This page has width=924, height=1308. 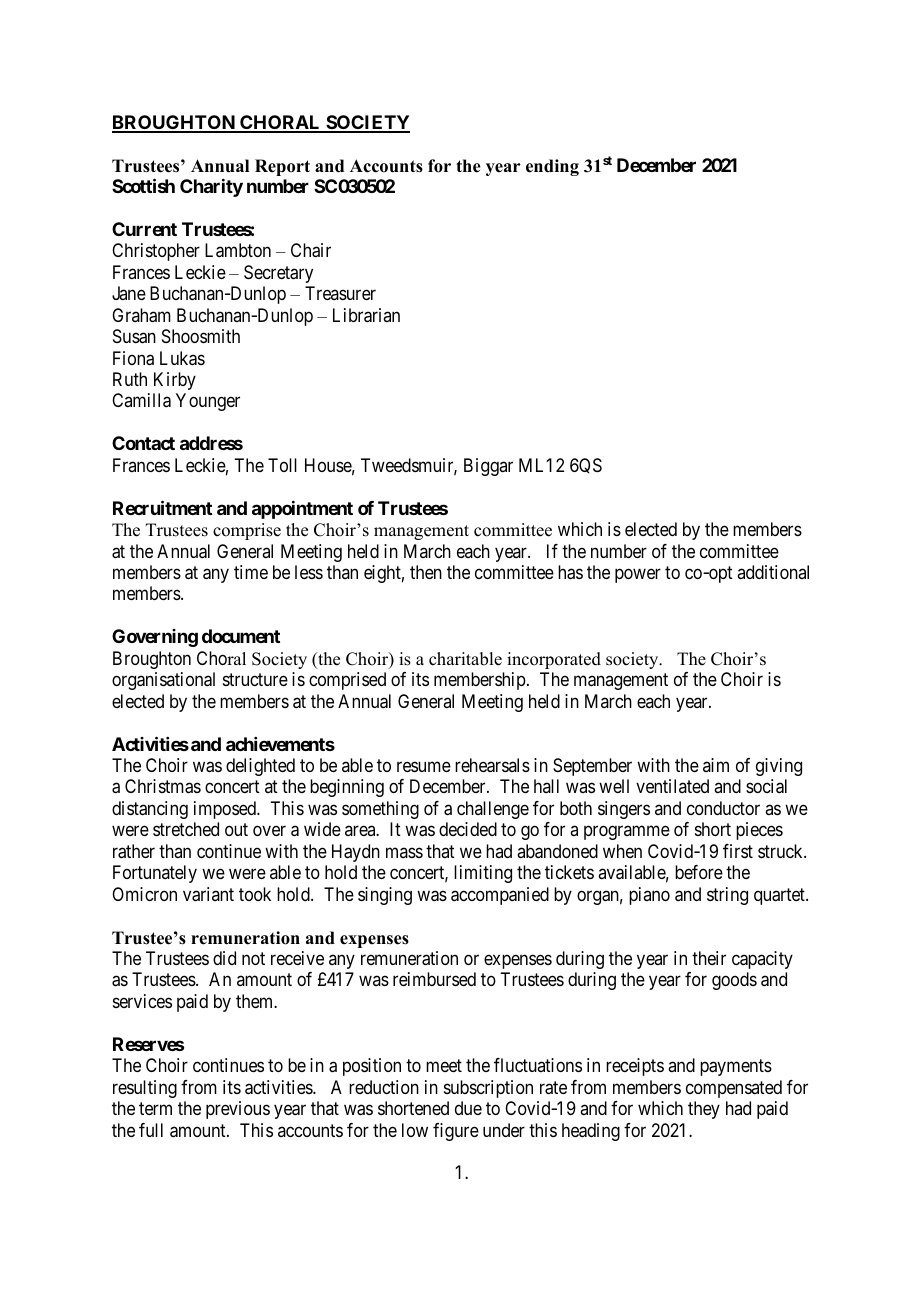 I want to click on previous, so click(x=238, y=1110).
